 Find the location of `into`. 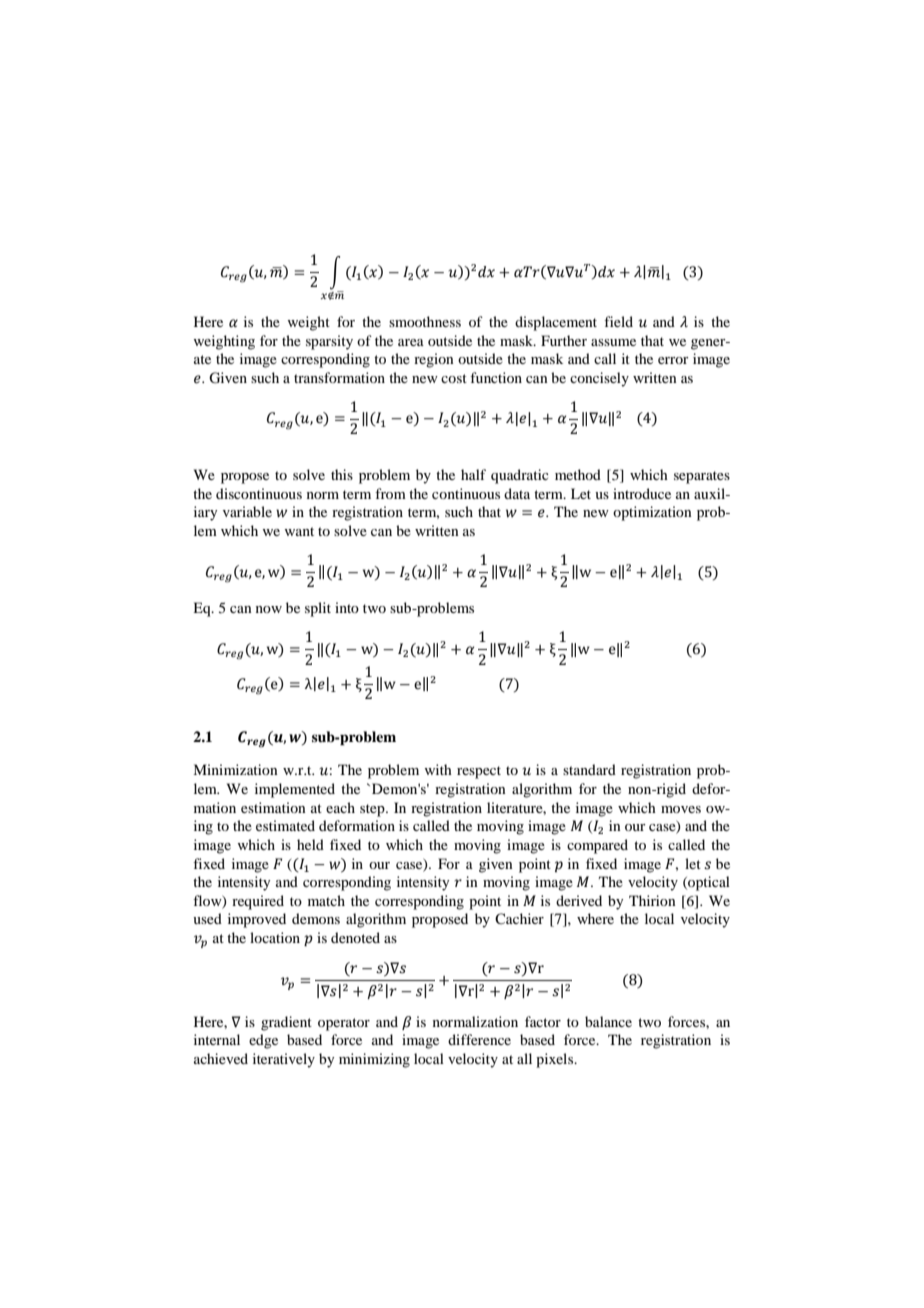

into is located at coordinates (347, 607).
